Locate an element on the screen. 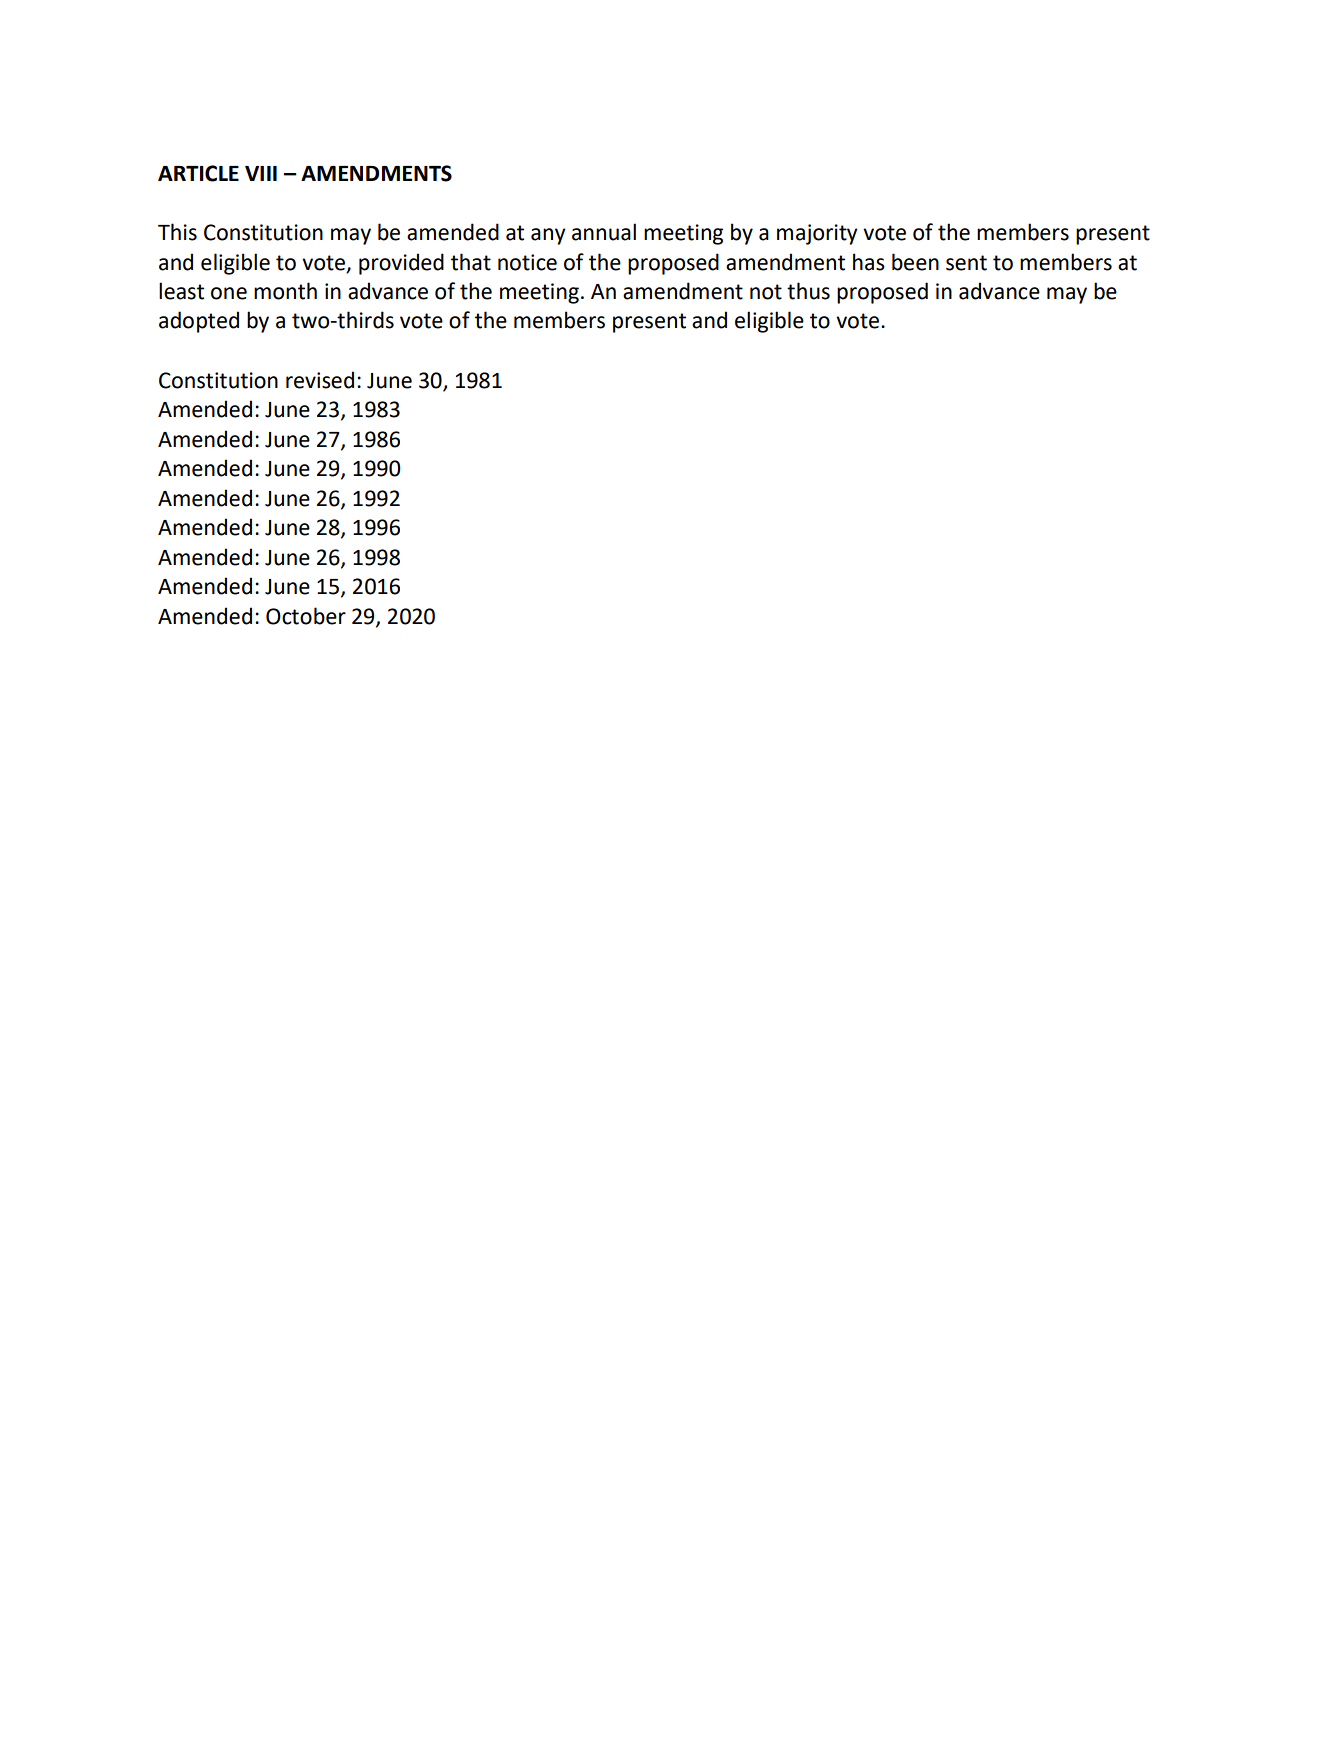 The width and height of the screenshot is (1344, 1740). annual is located at coordinates (604, 232).
